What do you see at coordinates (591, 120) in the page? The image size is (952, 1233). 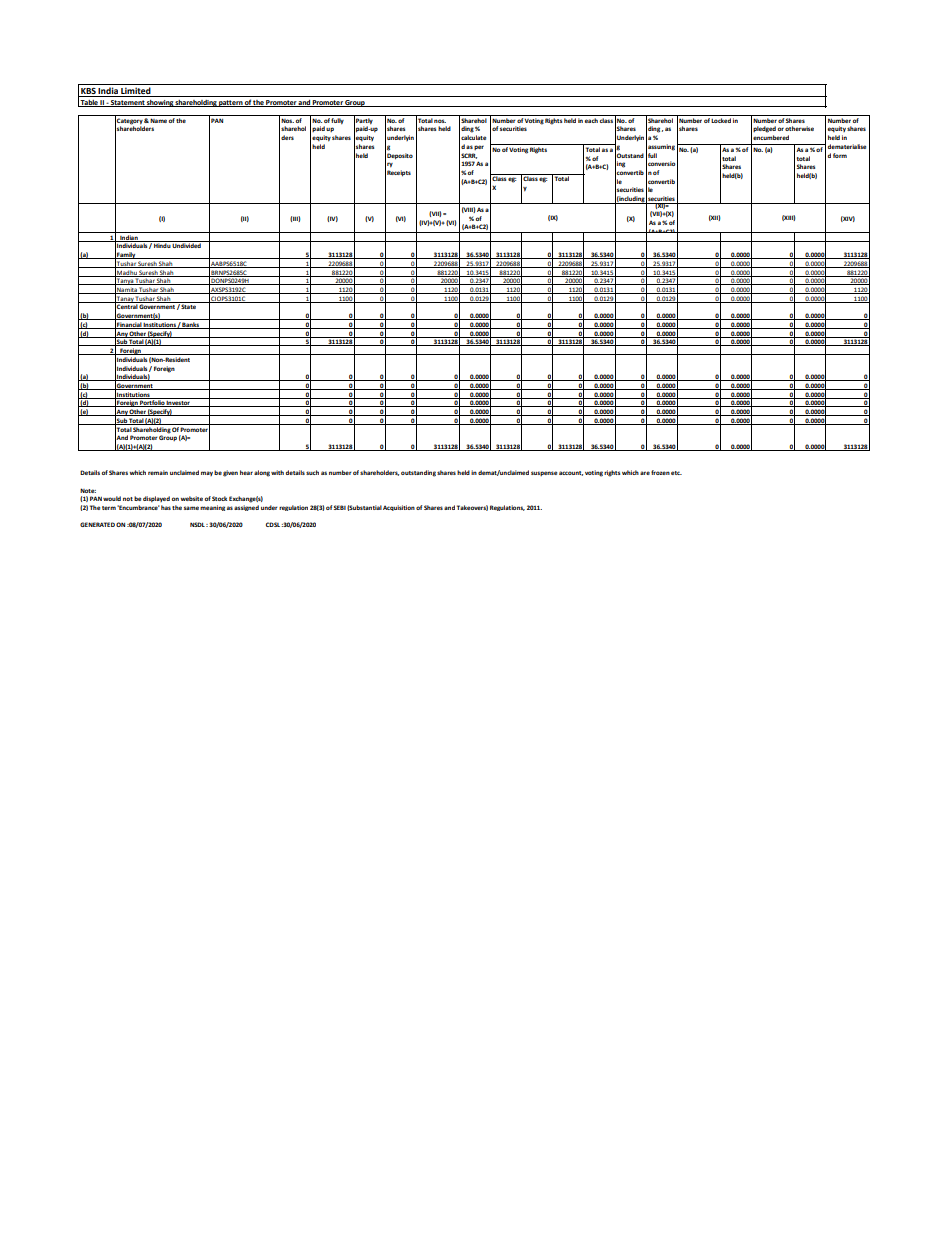 I see `each` at bounding box center [591, 120].
